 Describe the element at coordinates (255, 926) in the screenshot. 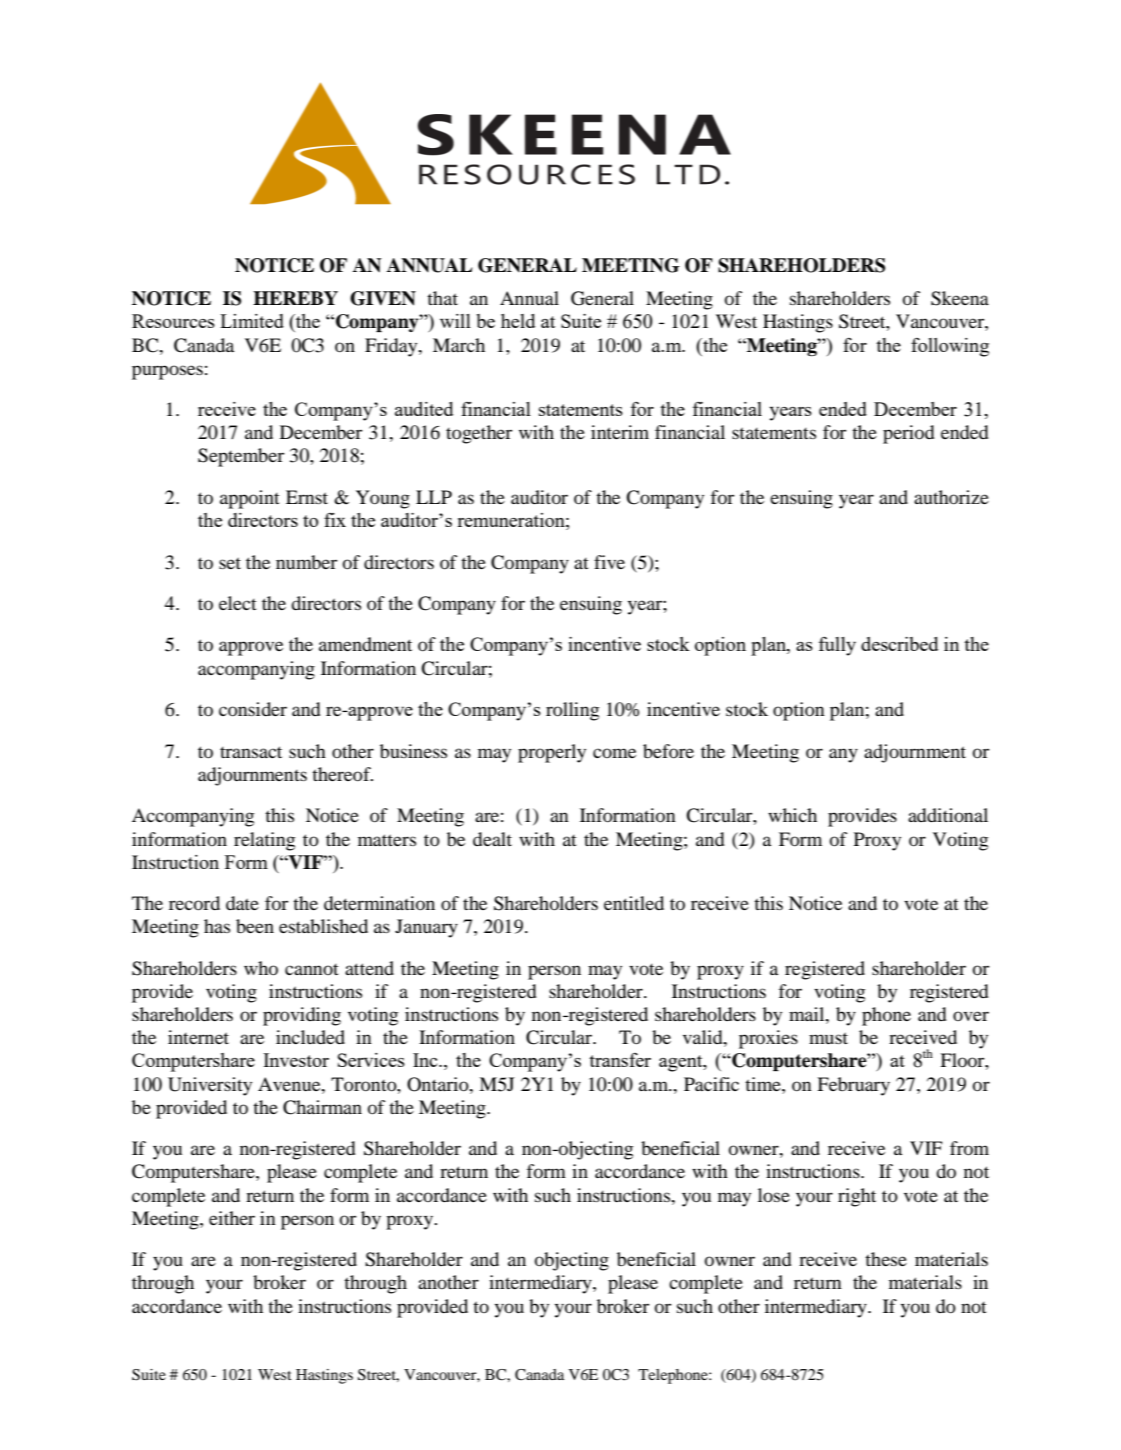

I see `been` at that location.
